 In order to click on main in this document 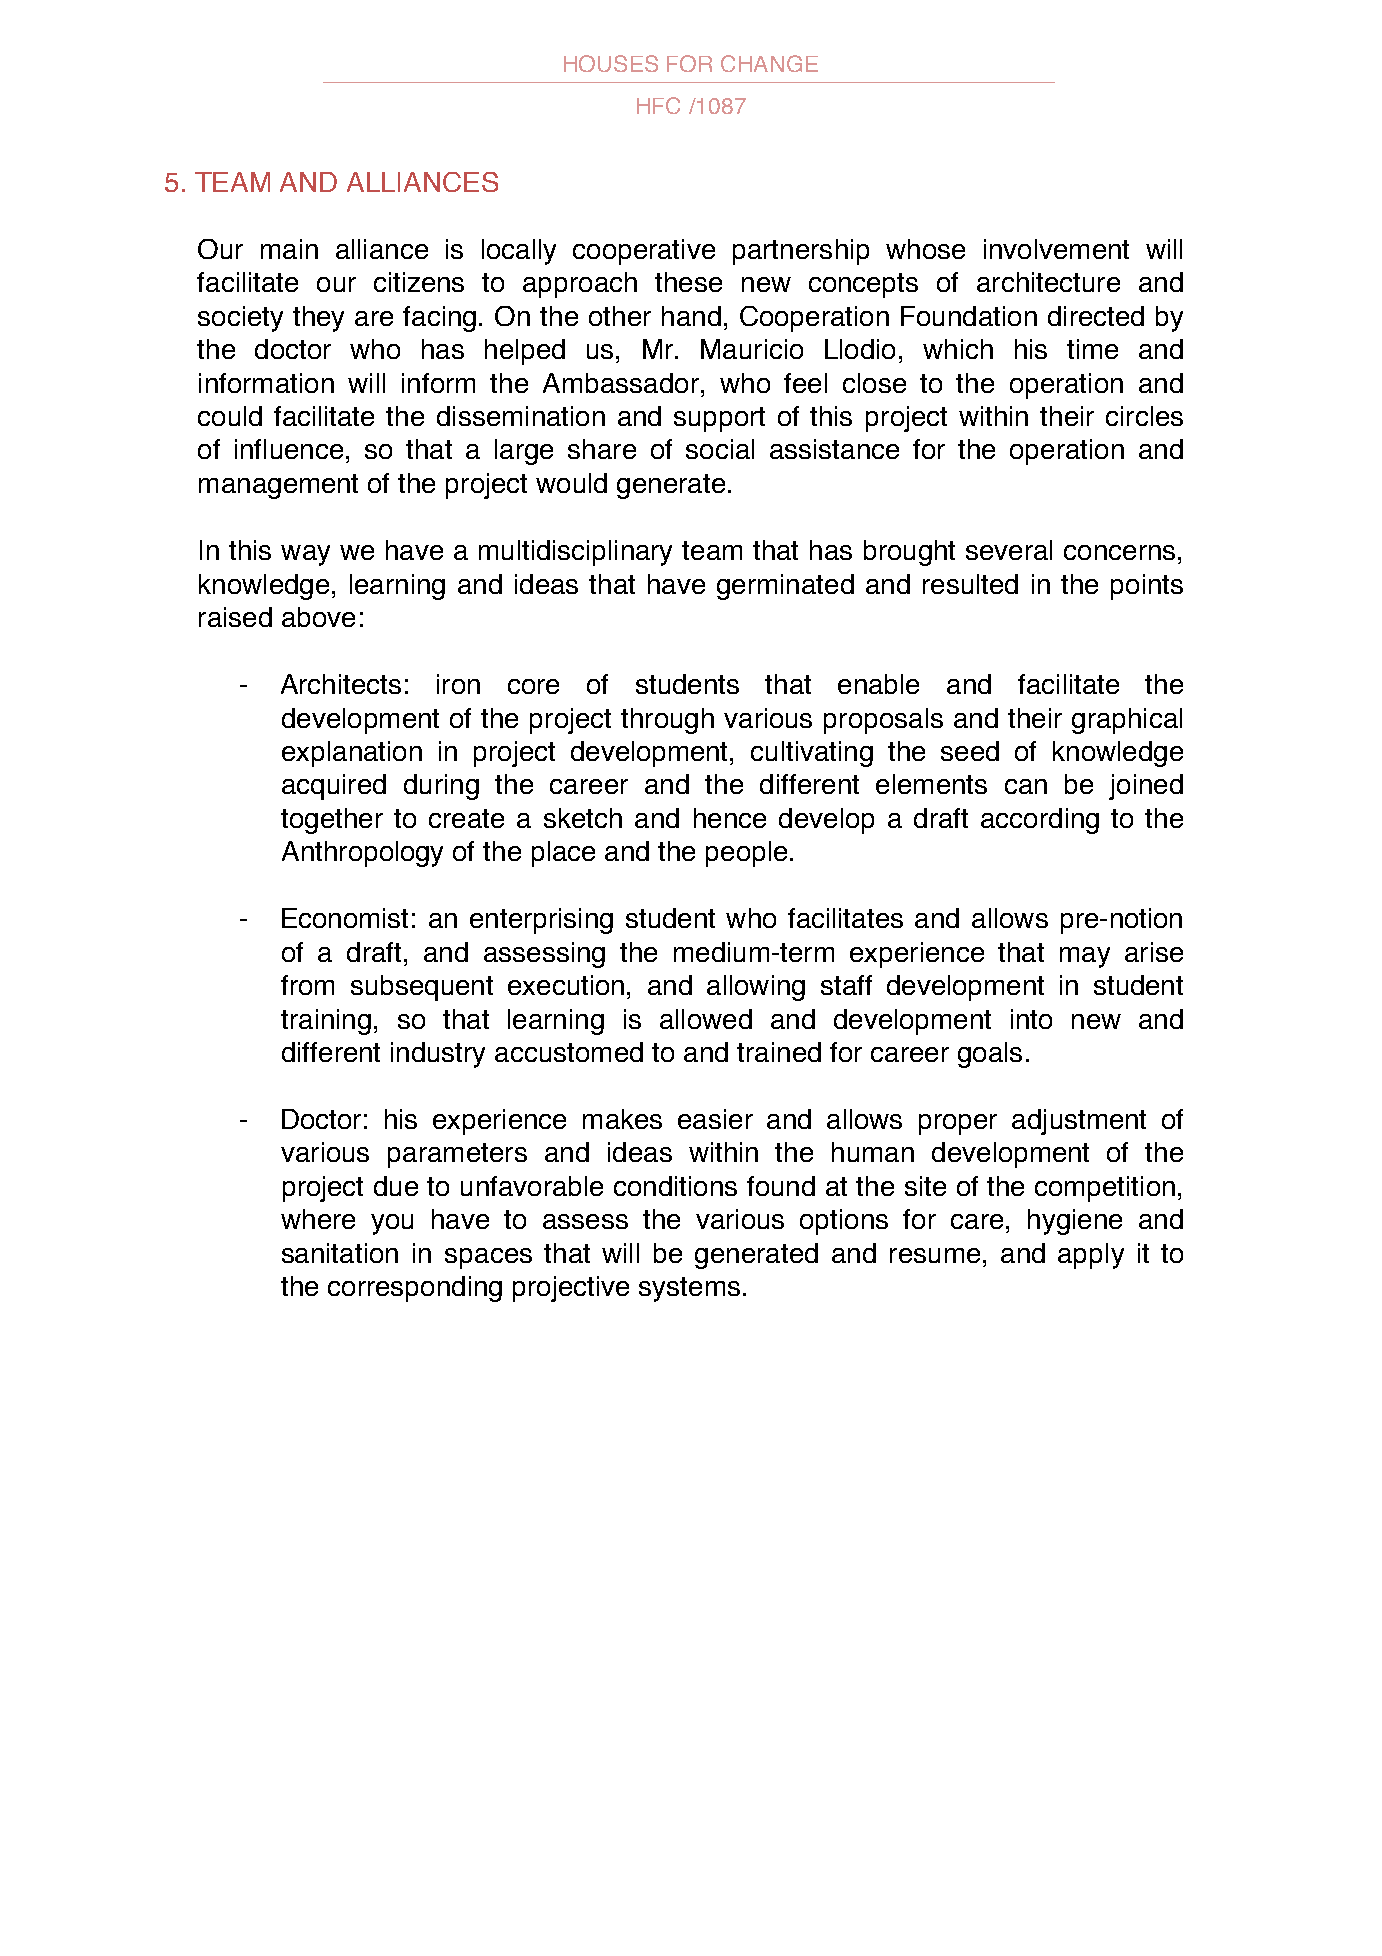, I will do `click(289, 249)`.
